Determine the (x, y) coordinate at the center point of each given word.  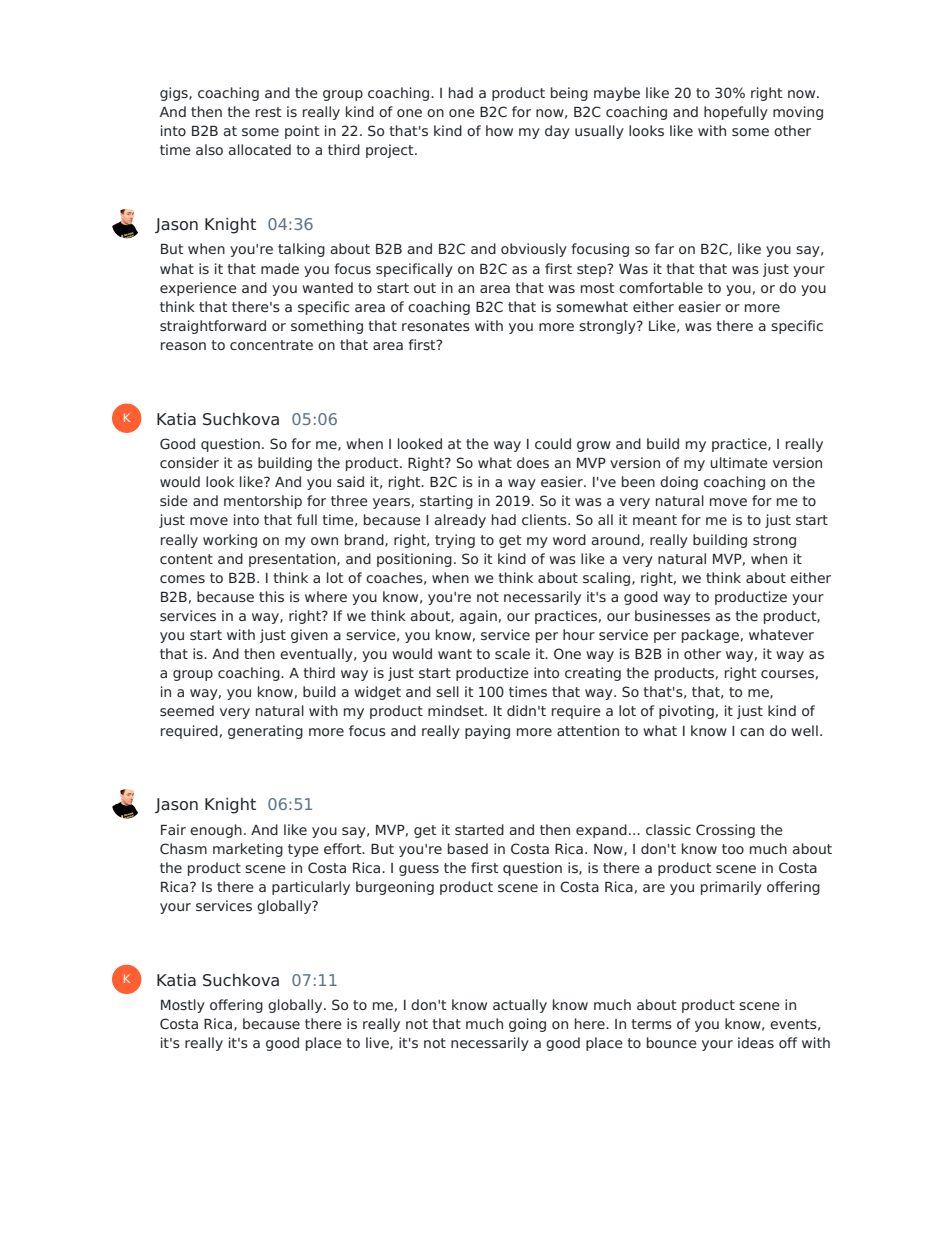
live (378, 1043)
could (553, 443)
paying (487, 732)
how (499, 130)
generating (265, 732)
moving (798, 113)
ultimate (739, 462)
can (752, 732)
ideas (756, 1042)
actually (520, 1006)
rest (269, 112)
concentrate (271, 345)
